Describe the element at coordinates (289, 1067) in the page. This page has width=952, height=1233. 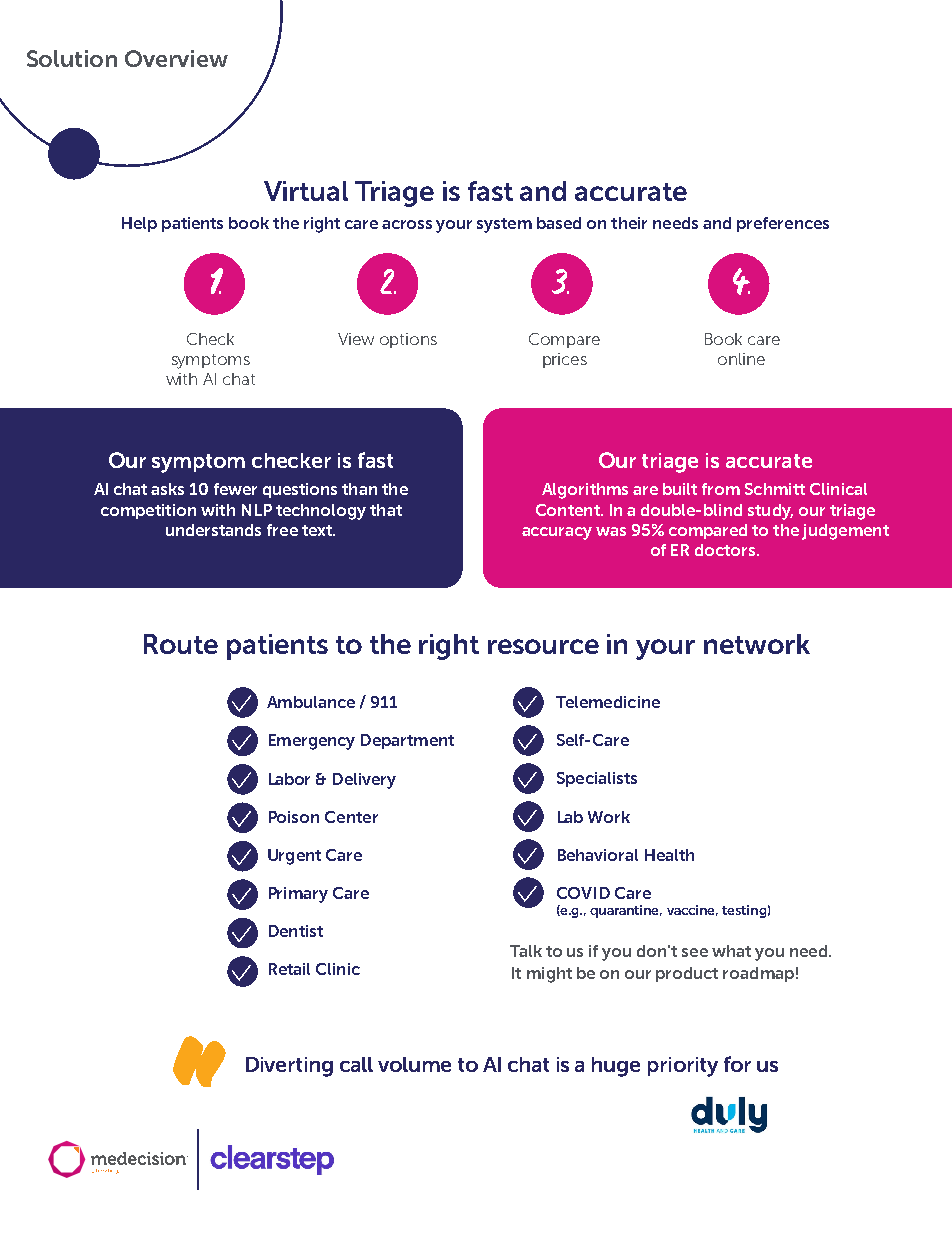
I see `Diverting` at that location.
